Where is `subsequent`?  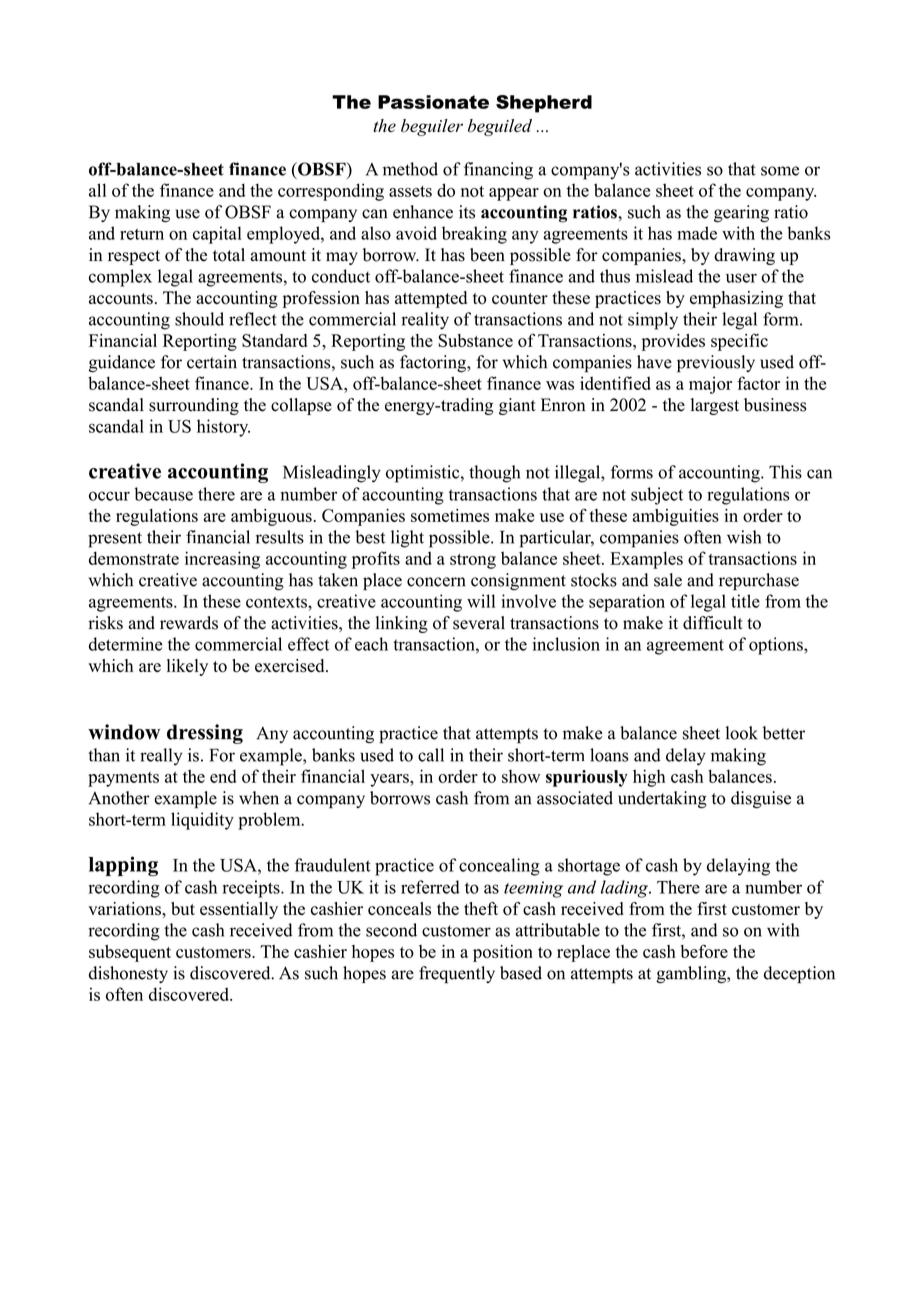
subsequent is located at coordinates (130, 953).
